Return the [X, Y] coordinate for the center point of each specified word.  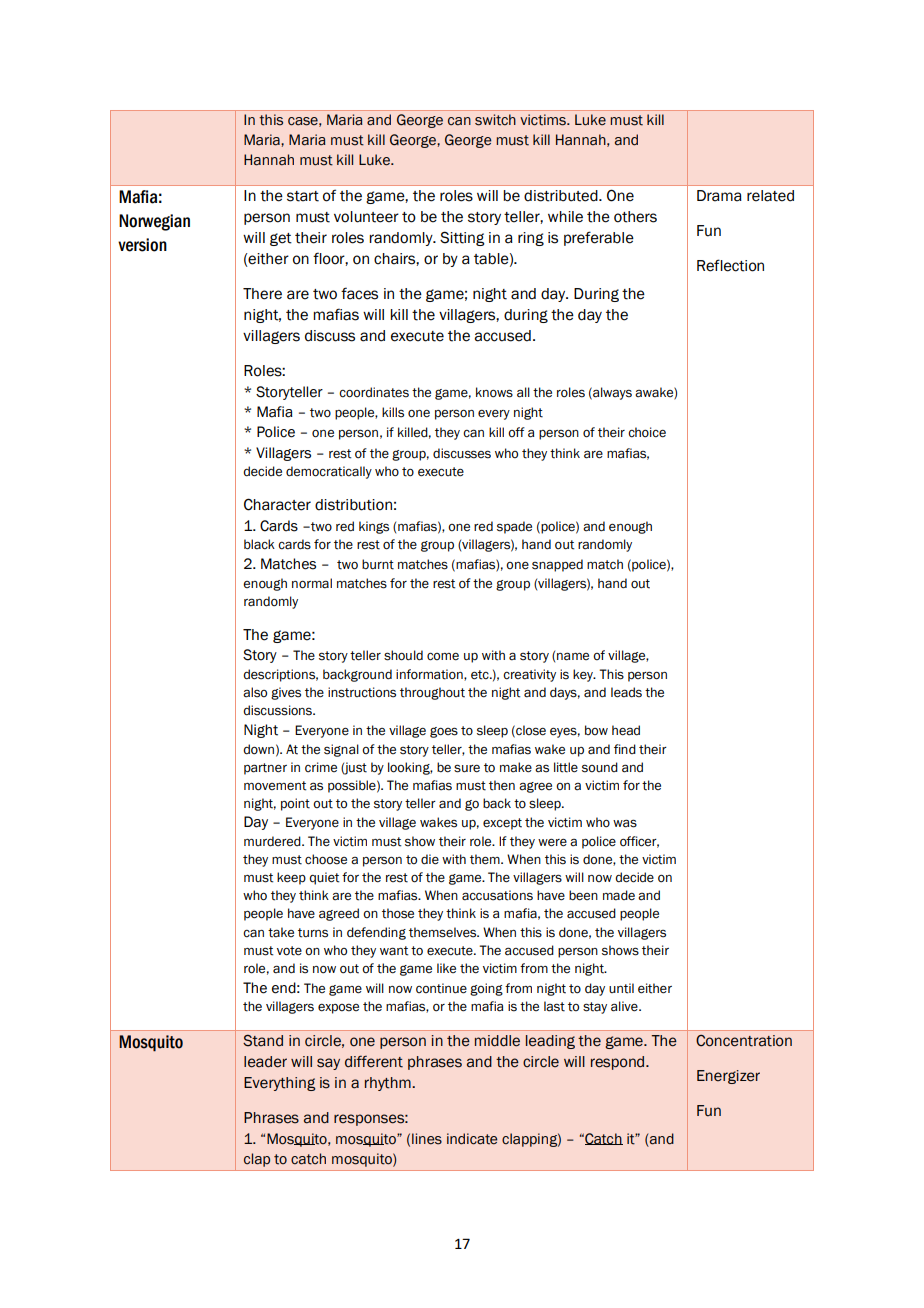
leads [626, 692]
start [303, 196]
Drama [719, 196]
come [443, 656]
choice [647, 432]
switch [495, 120]
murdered [273, 841]
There [262, 294]
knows [494, 392]
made [619, 895]
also [255, 692]
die [430, 859]
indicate [472, 1139]
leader [265, 1062]
